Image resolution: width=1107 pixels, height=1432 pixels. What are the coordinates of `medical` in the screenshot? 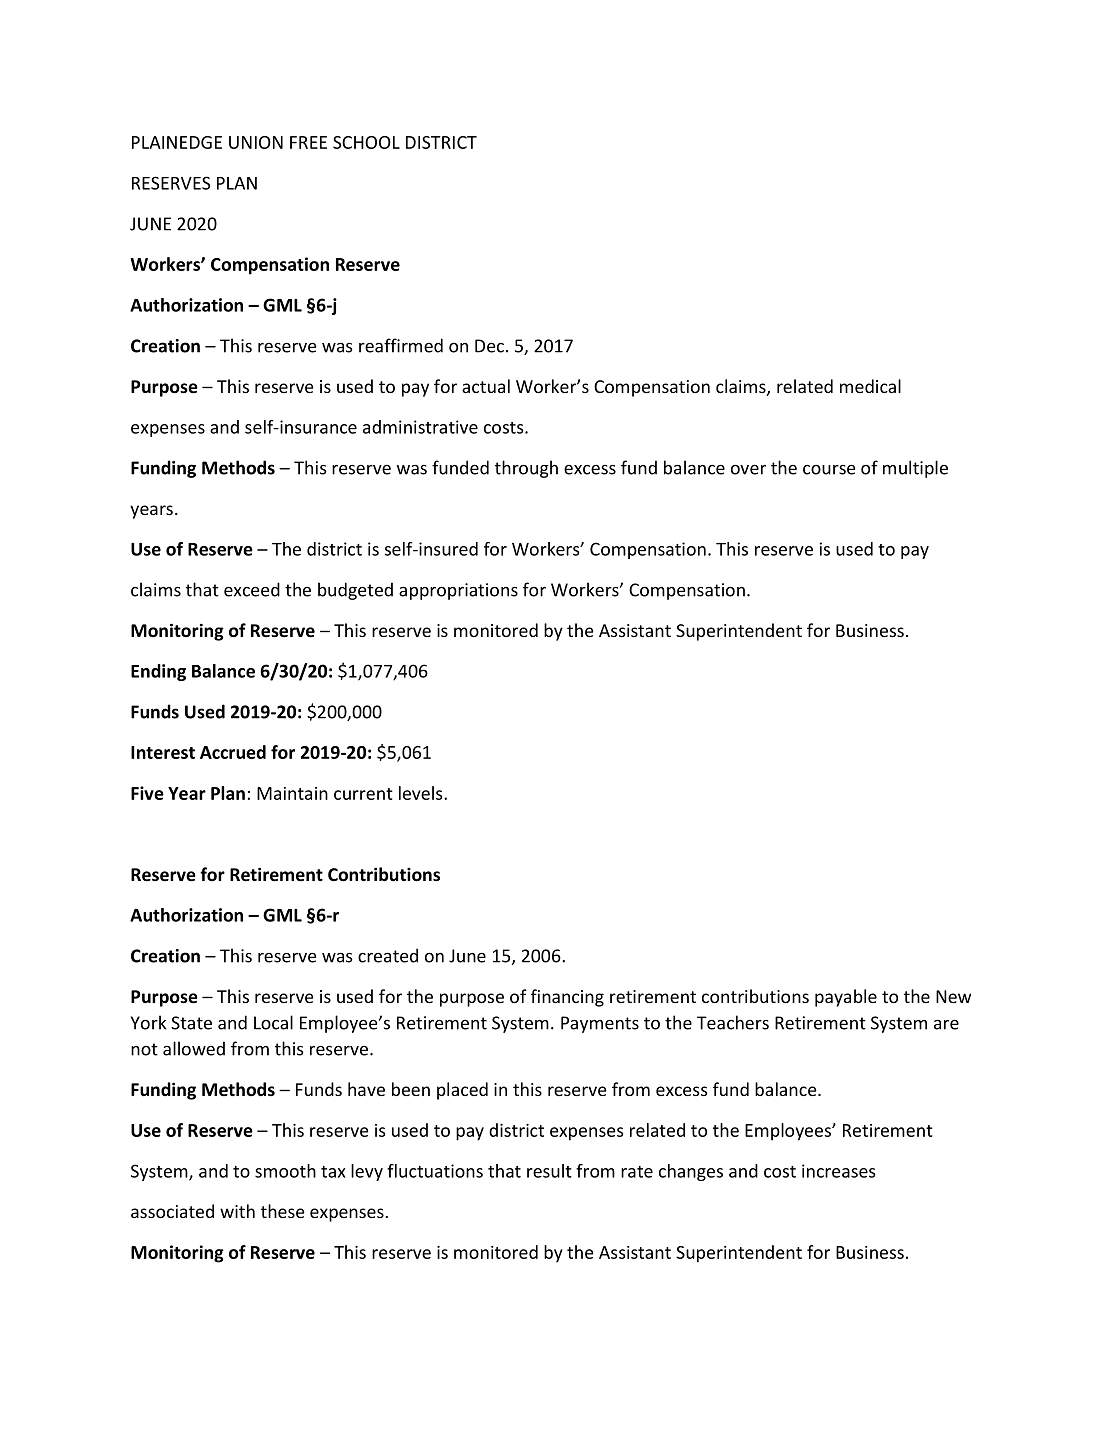 It's located at (870, 386).
